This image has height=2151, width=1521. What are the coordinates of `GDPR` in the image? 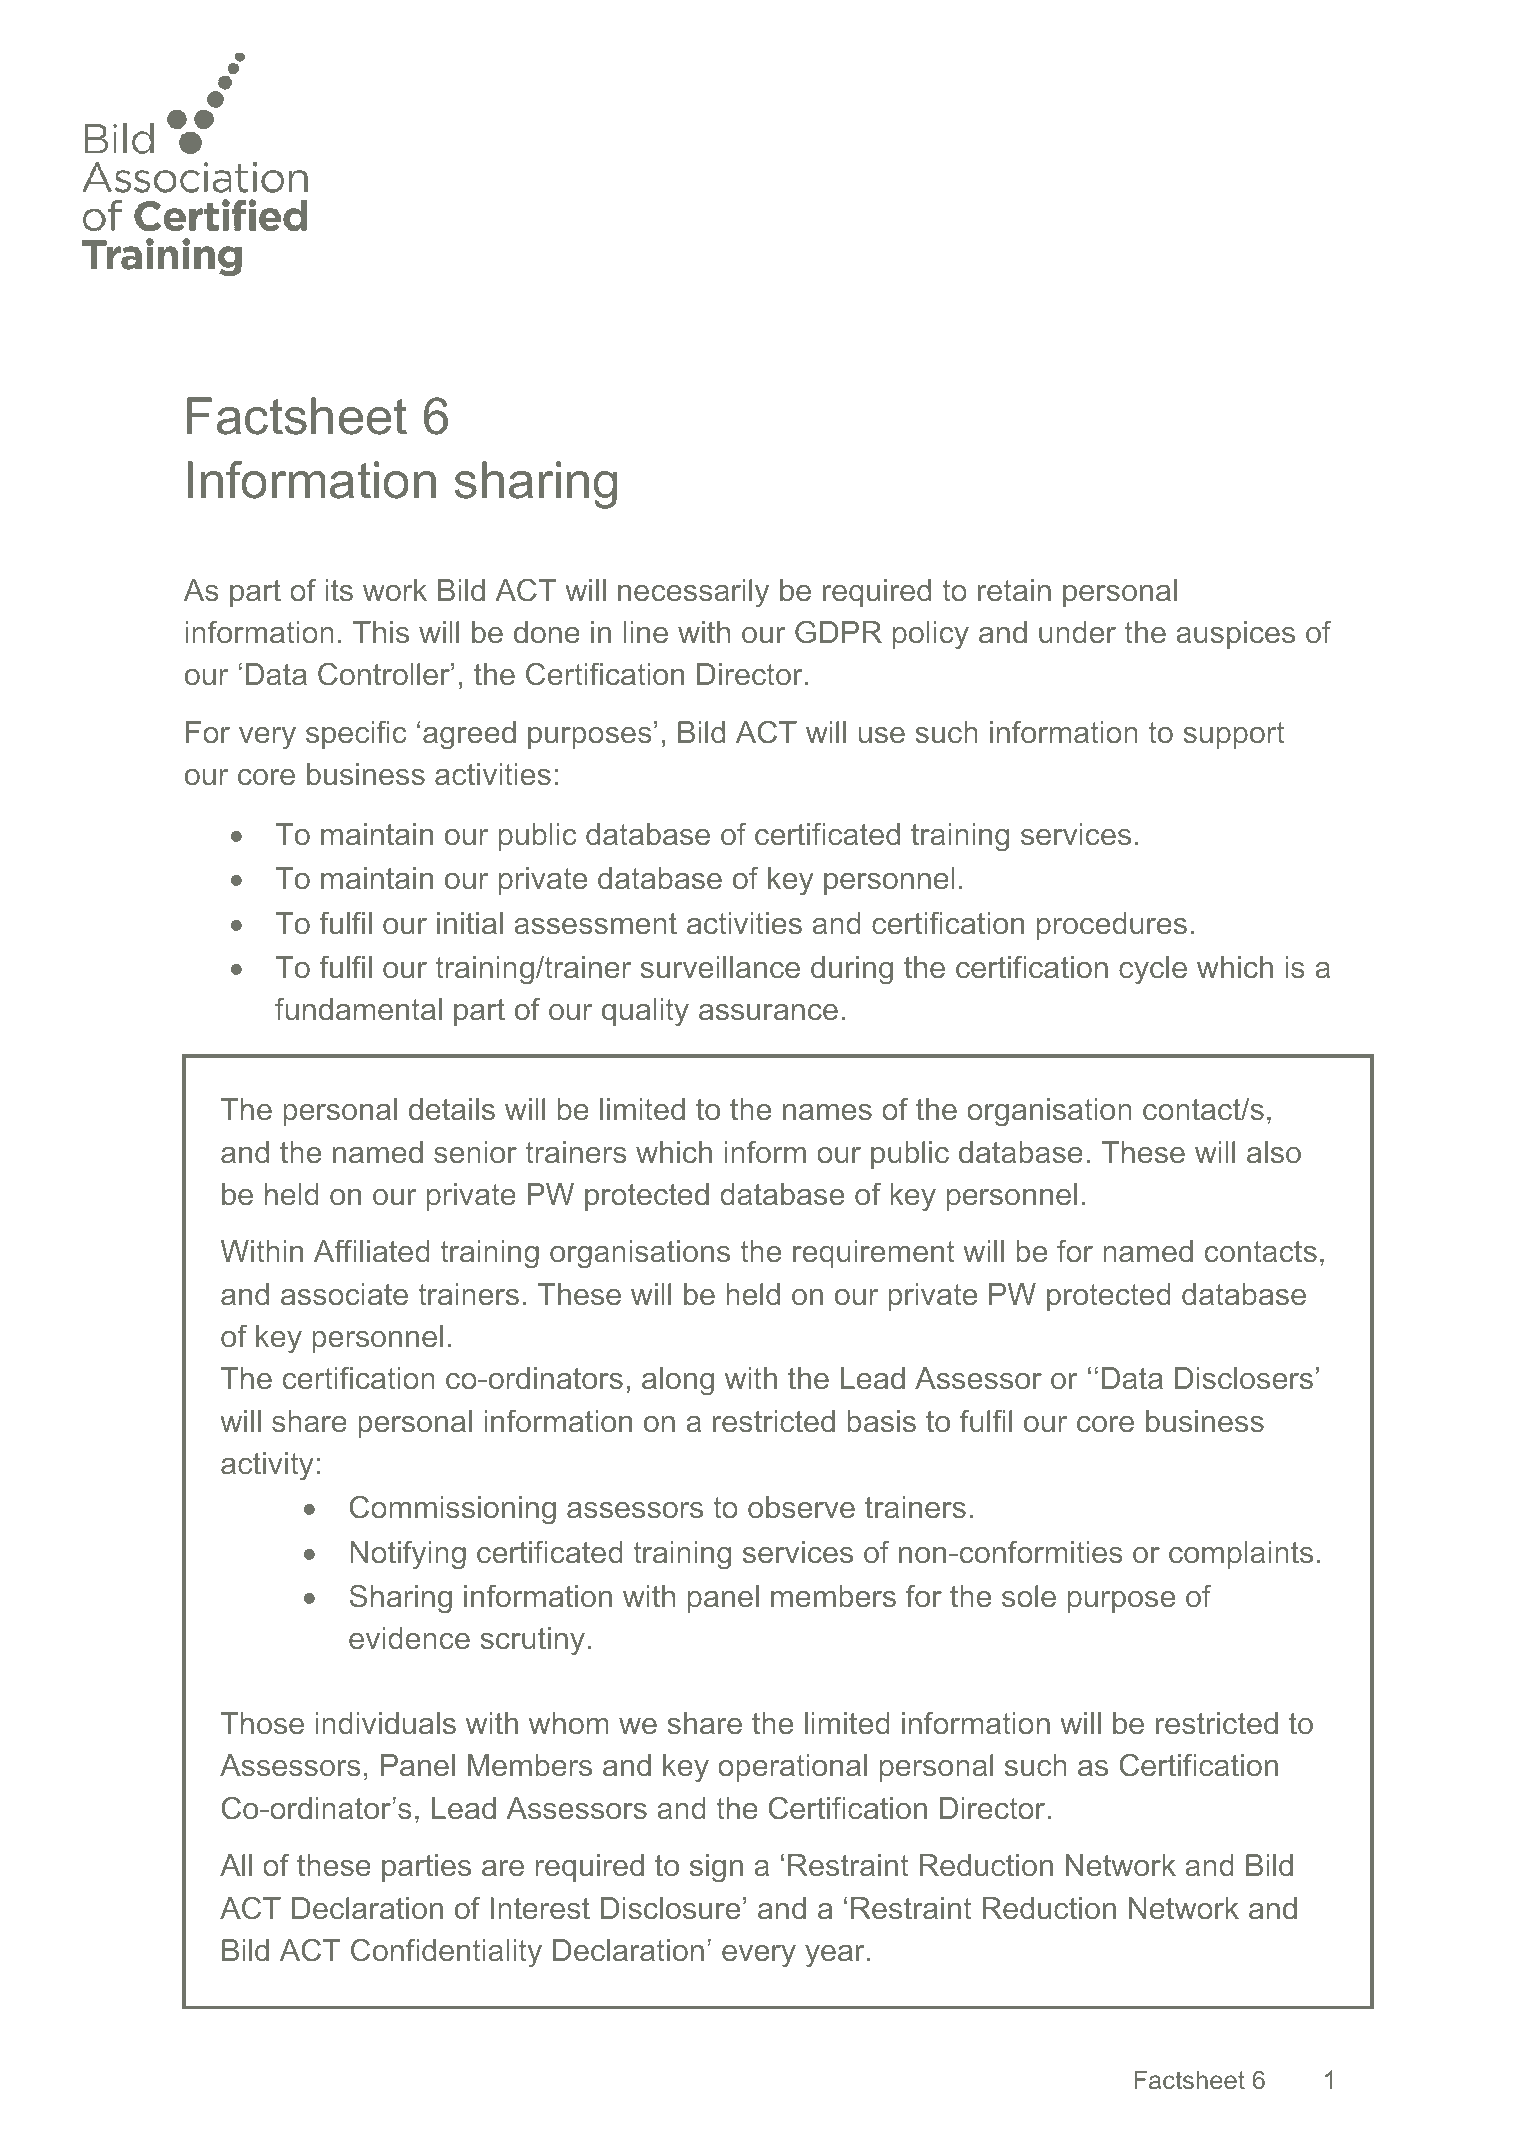 It's located at (838, 632).
